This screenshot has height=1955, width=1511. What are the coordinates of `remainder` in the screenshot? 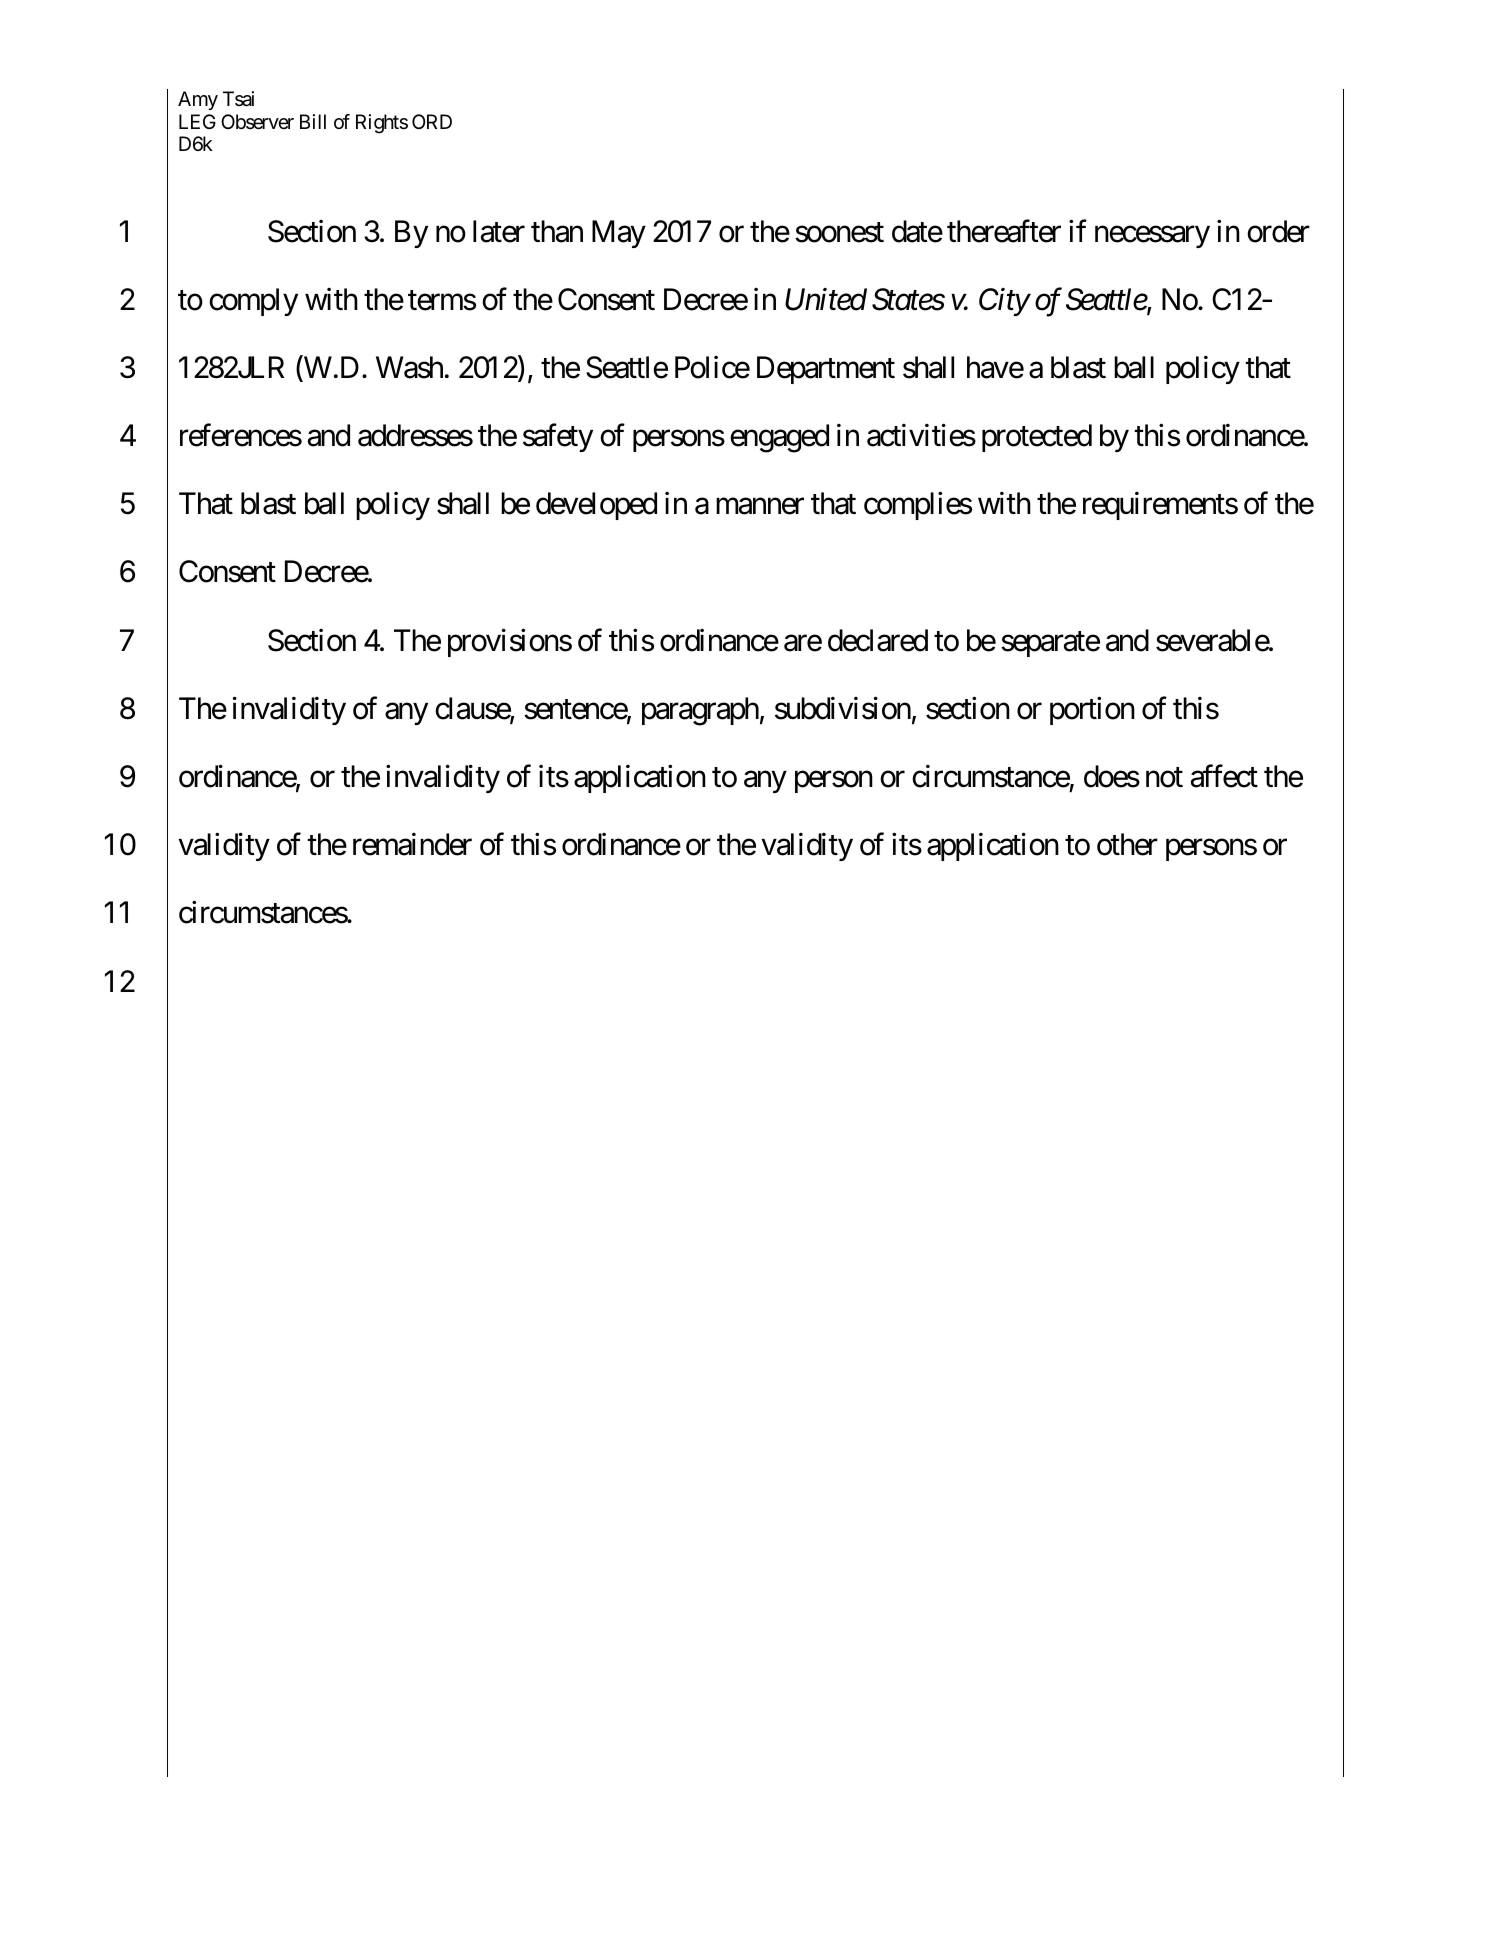 It's located at (412, 844).
